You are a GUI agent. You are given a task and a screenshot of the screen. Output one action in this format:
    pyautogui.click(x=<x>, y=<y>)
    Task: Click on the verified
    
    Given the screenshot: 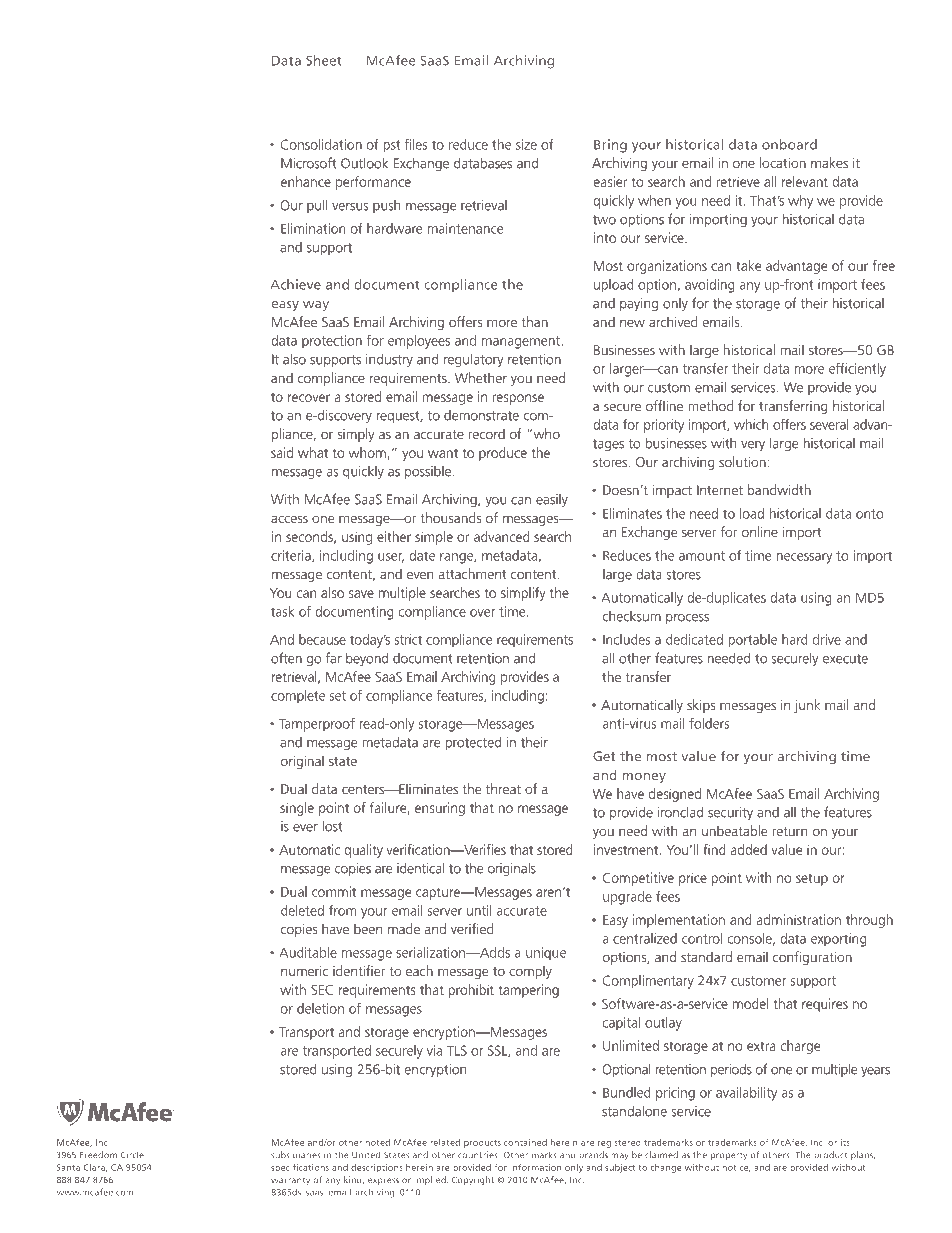 What is the action you would take?
    pyautogui.click(x=472, y=928)
